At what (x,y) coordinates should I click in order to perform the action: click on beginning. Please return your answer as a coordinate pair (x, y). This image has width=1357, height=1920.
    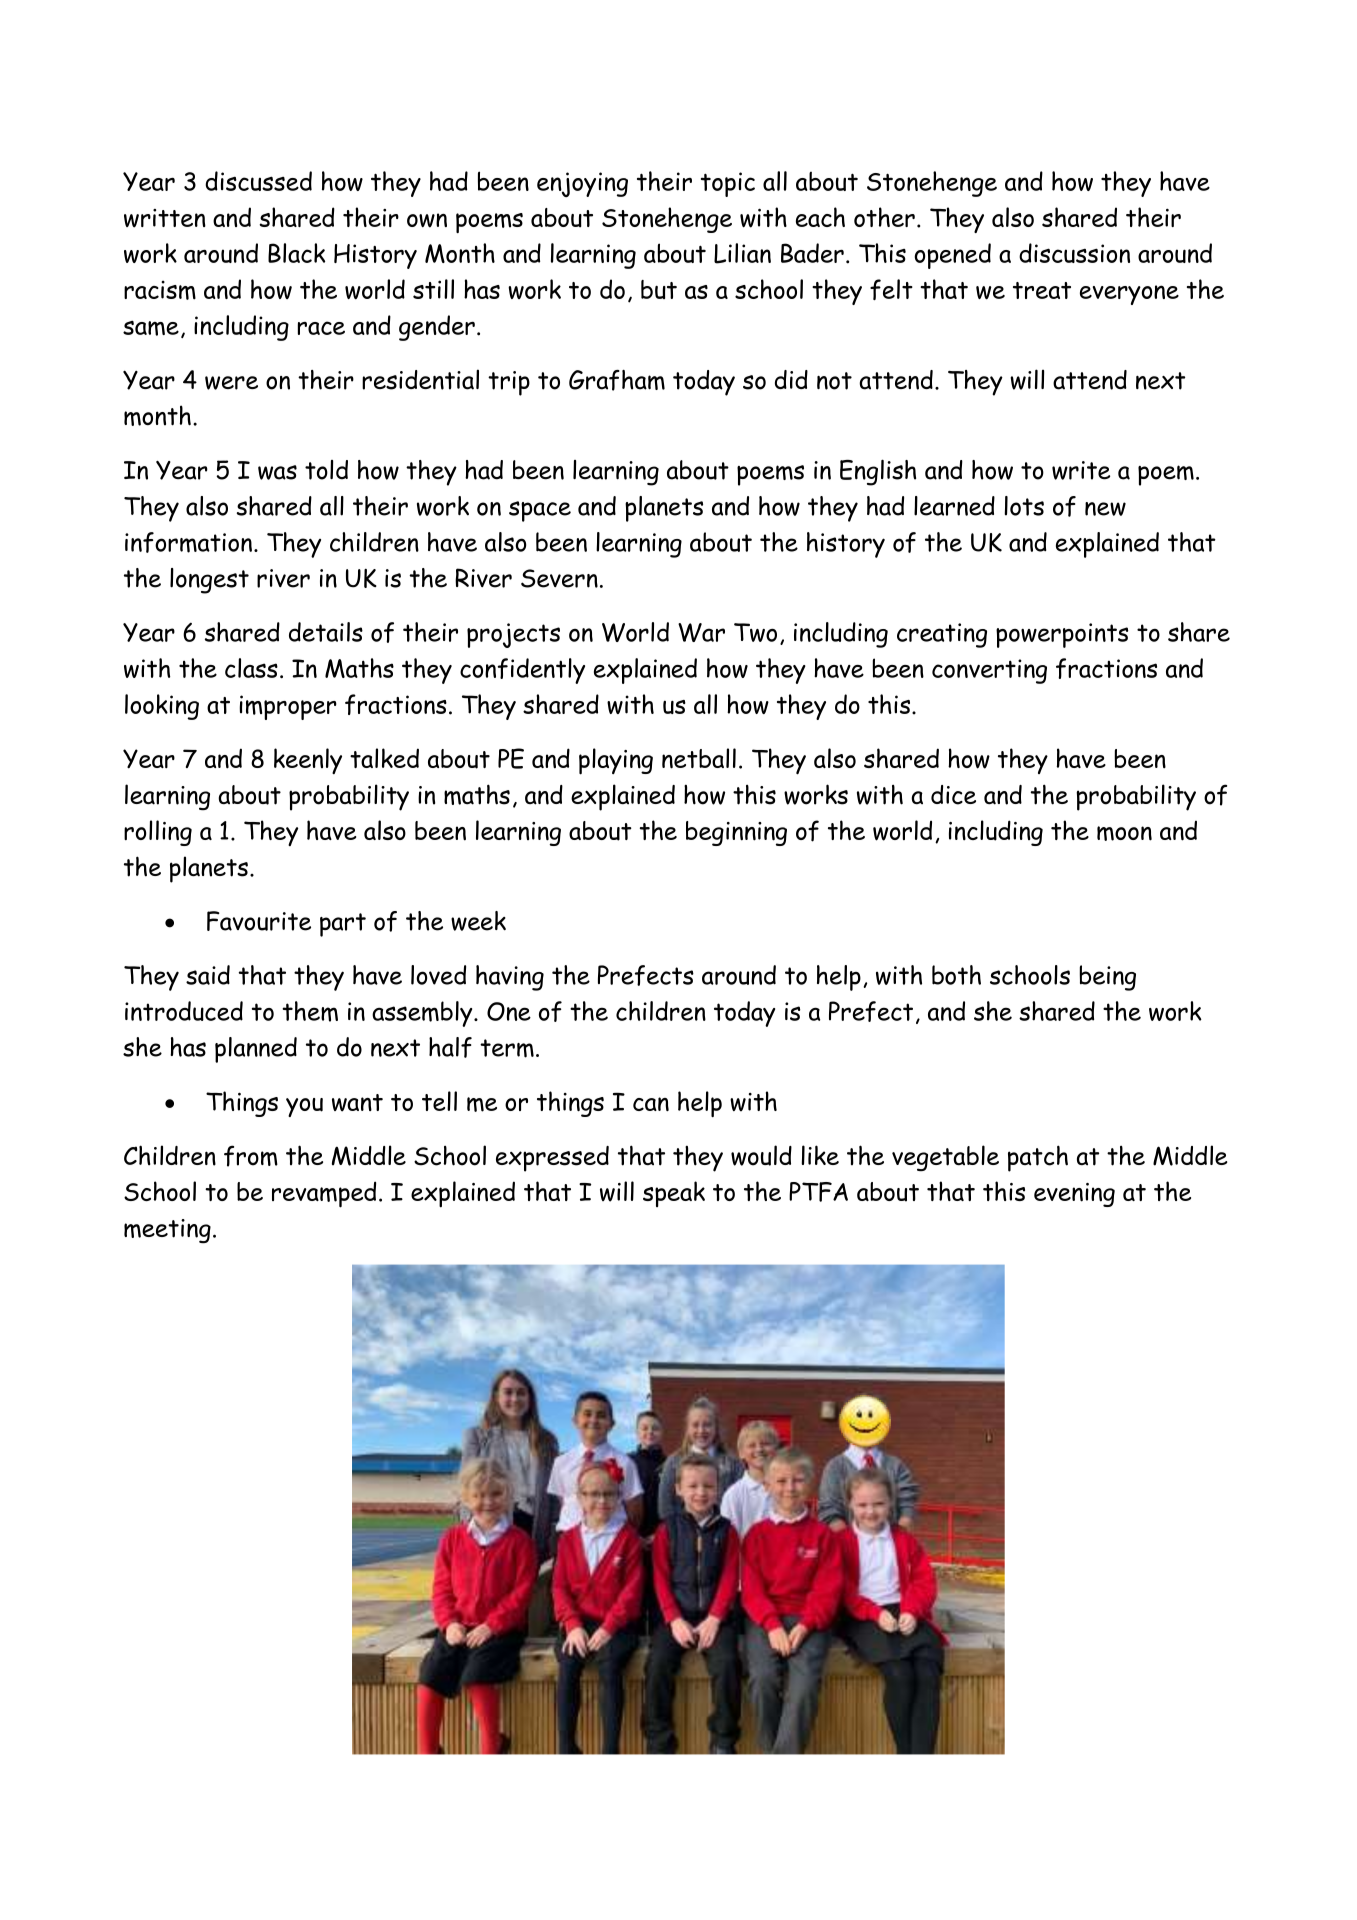
    Looking at the image, I should click on (736, 833).
